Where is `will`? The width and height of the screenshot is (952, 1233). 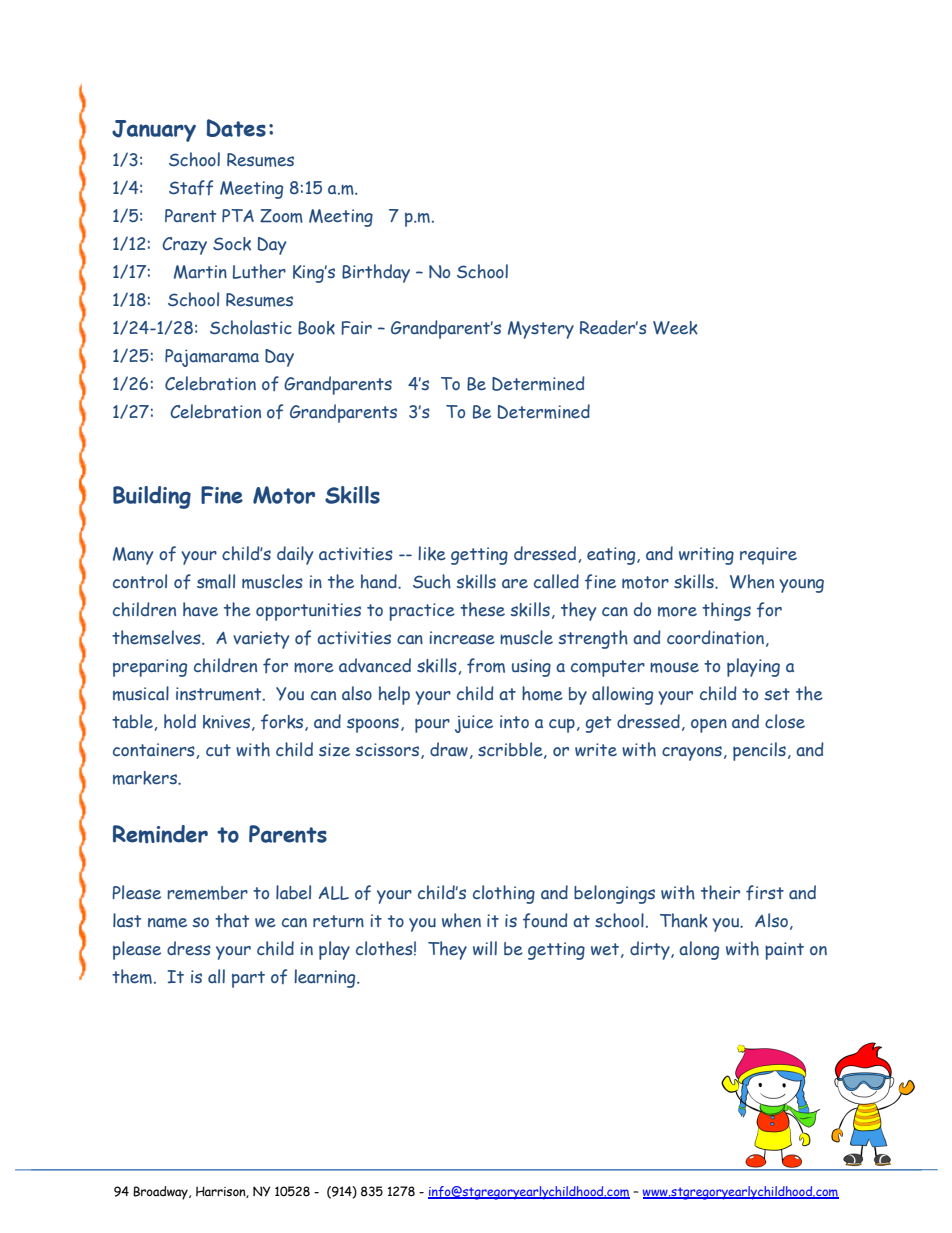
will is located at coordinates (485, 948).
